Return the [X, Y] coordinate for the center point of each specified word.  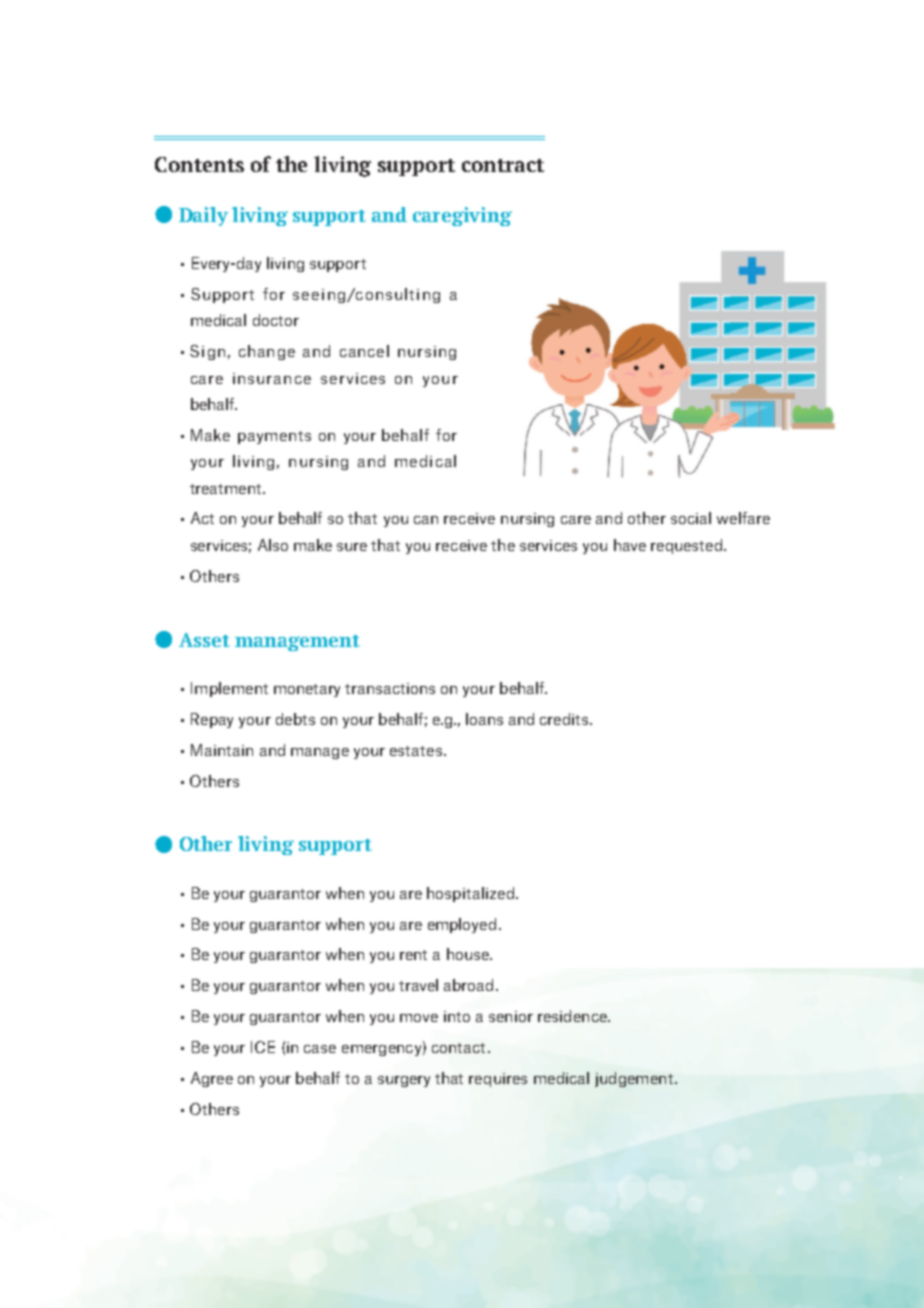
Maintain [222, 750]
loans [484, 719]
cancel [364, 351]
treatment [227, 489]
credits [565, 719]
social [691, 518]
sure [352, 547]
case [320, 1049]
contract [503, 165]
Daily [203, 216]
